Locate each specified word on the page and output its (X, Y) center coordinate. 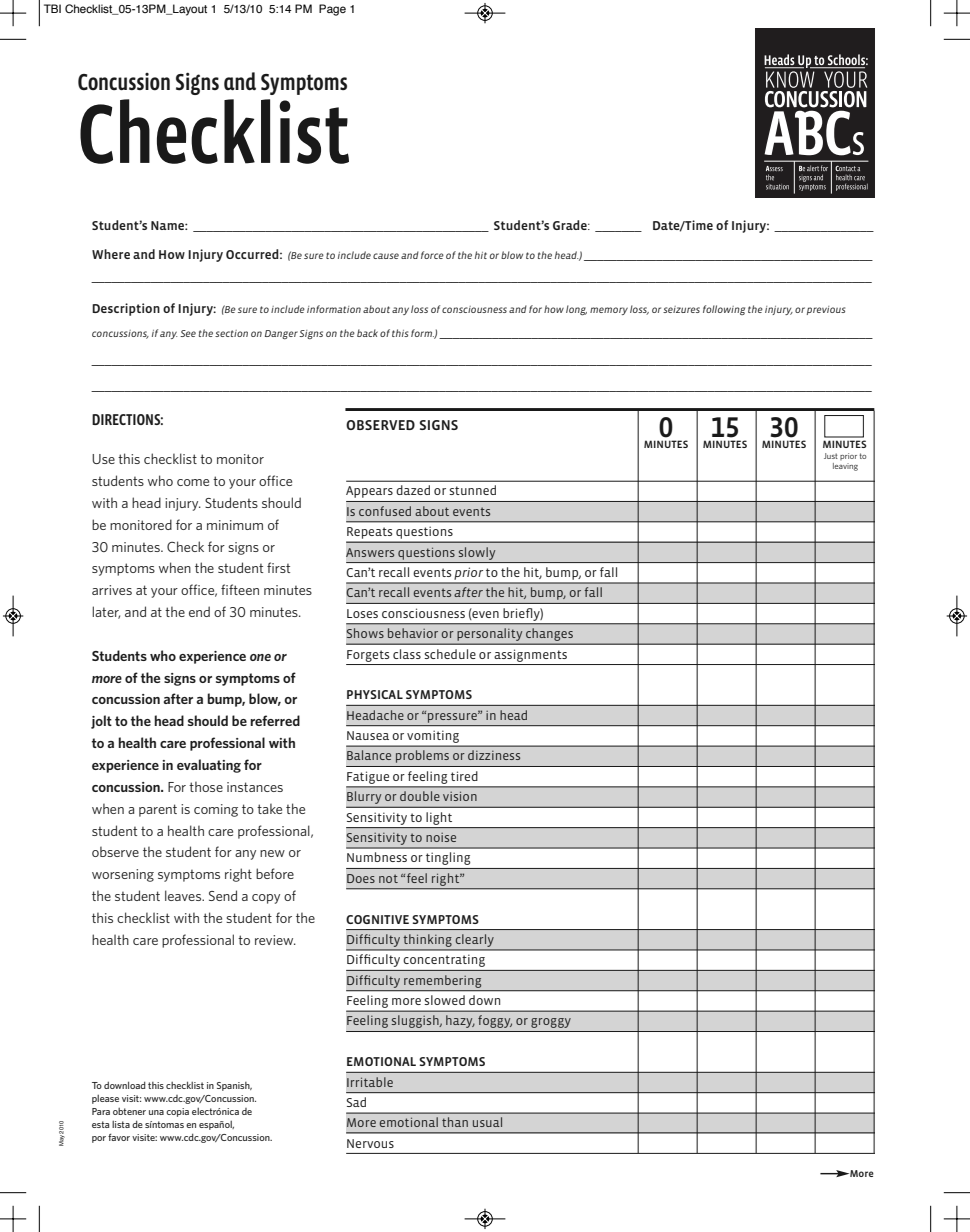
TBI (52, 8)
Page (332, 10)
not (388, 878)
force (432, 255)
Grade (571, 225)
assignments (530, 655)
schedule (450, 654)
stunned (472, 490)
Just (831, 456)
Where (111, 254)
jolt (101, 722)
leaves (184, 895)
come (193, 482)
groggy (551, 1023)
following (724, 310)
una (156, 1112)
